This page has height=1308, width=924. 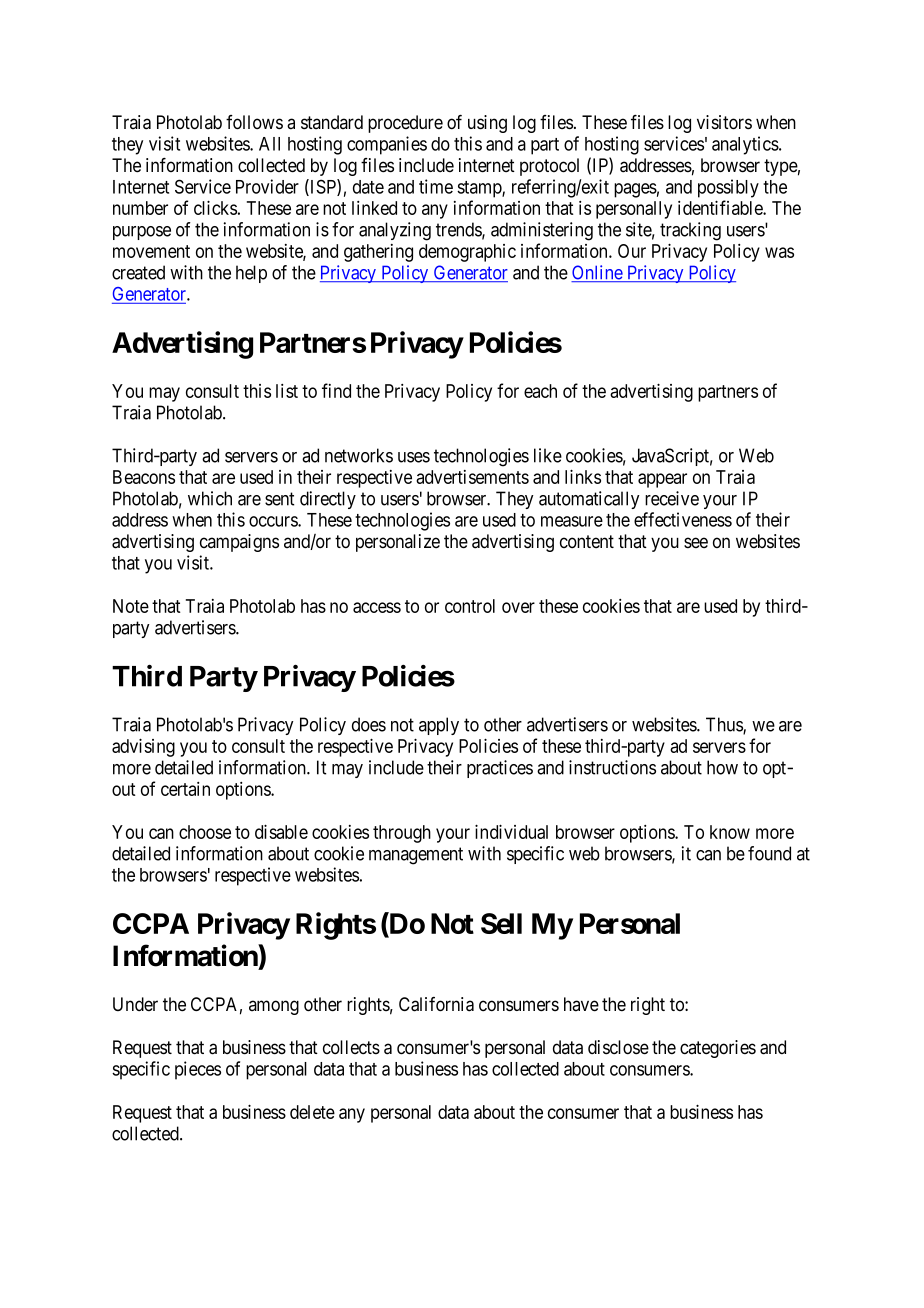 What do you see at coordinates (436, 186) in the page?
I see `time` at bounding box center [436, 186].
